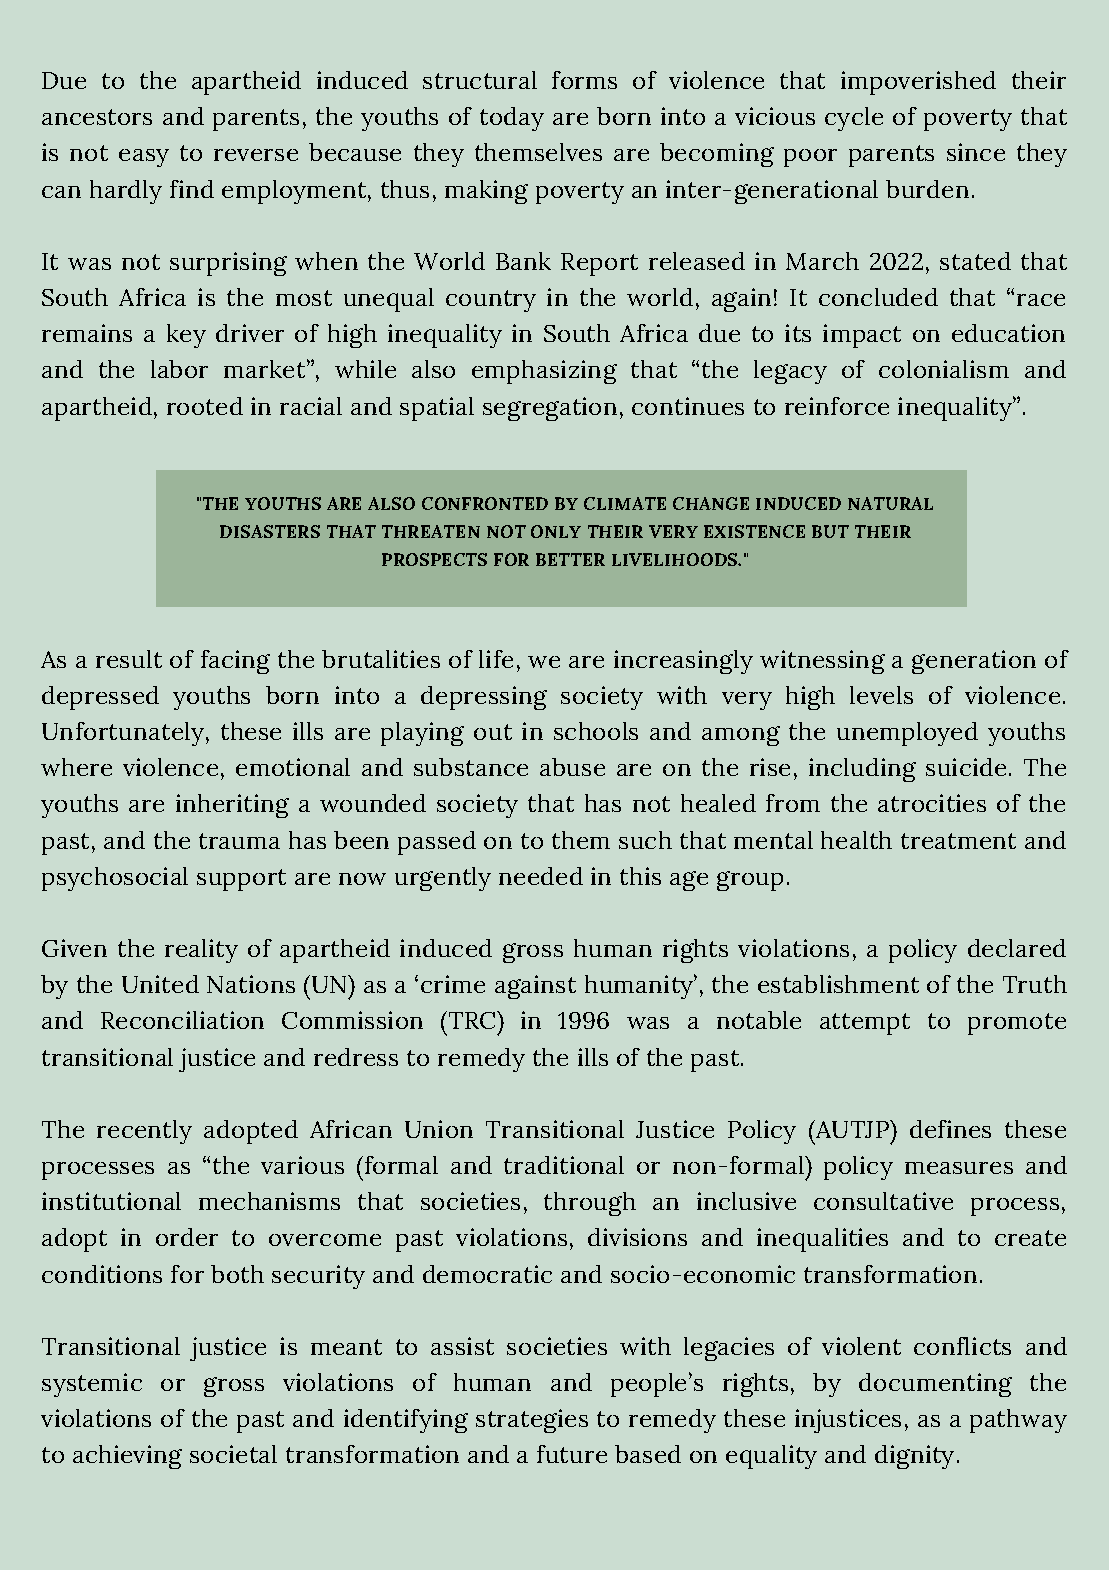 The width and height of the screenshot is (1109, 1571). Describe the element at coordinates (541, 876) in the screenshot. I see `needed` at that location.
